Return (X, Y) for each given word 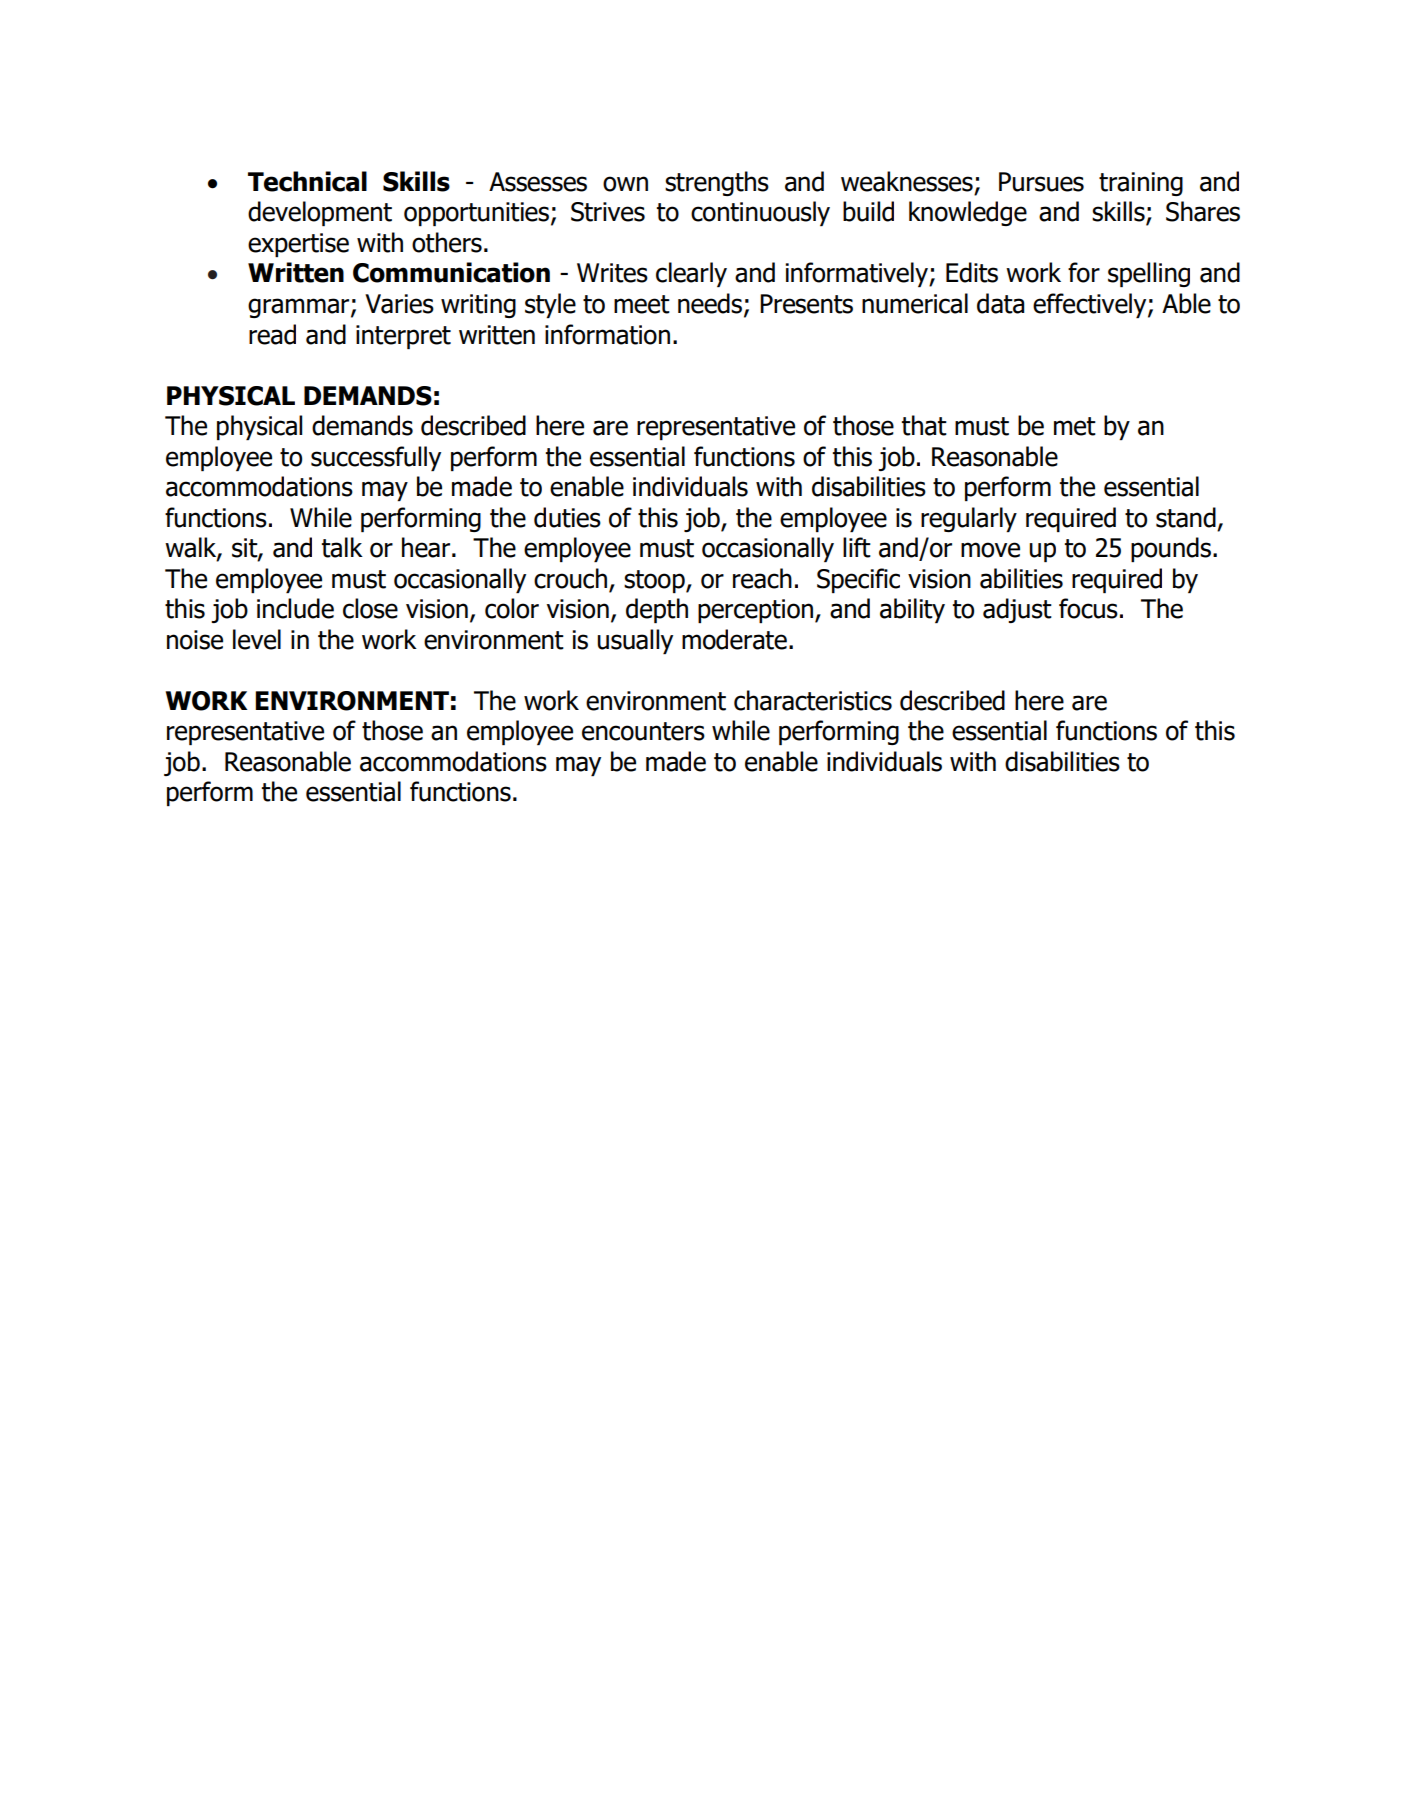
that (924, 425)
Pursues (1041, 182)
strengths (717, 183)
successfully (376, 458)
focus (1088, 608)
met (1075, 426)
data (1000, 303)
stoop (655, 581)
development (320, 213)
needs (711, 304)
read (272, 334)
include (295, 608)
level (257, 639)
